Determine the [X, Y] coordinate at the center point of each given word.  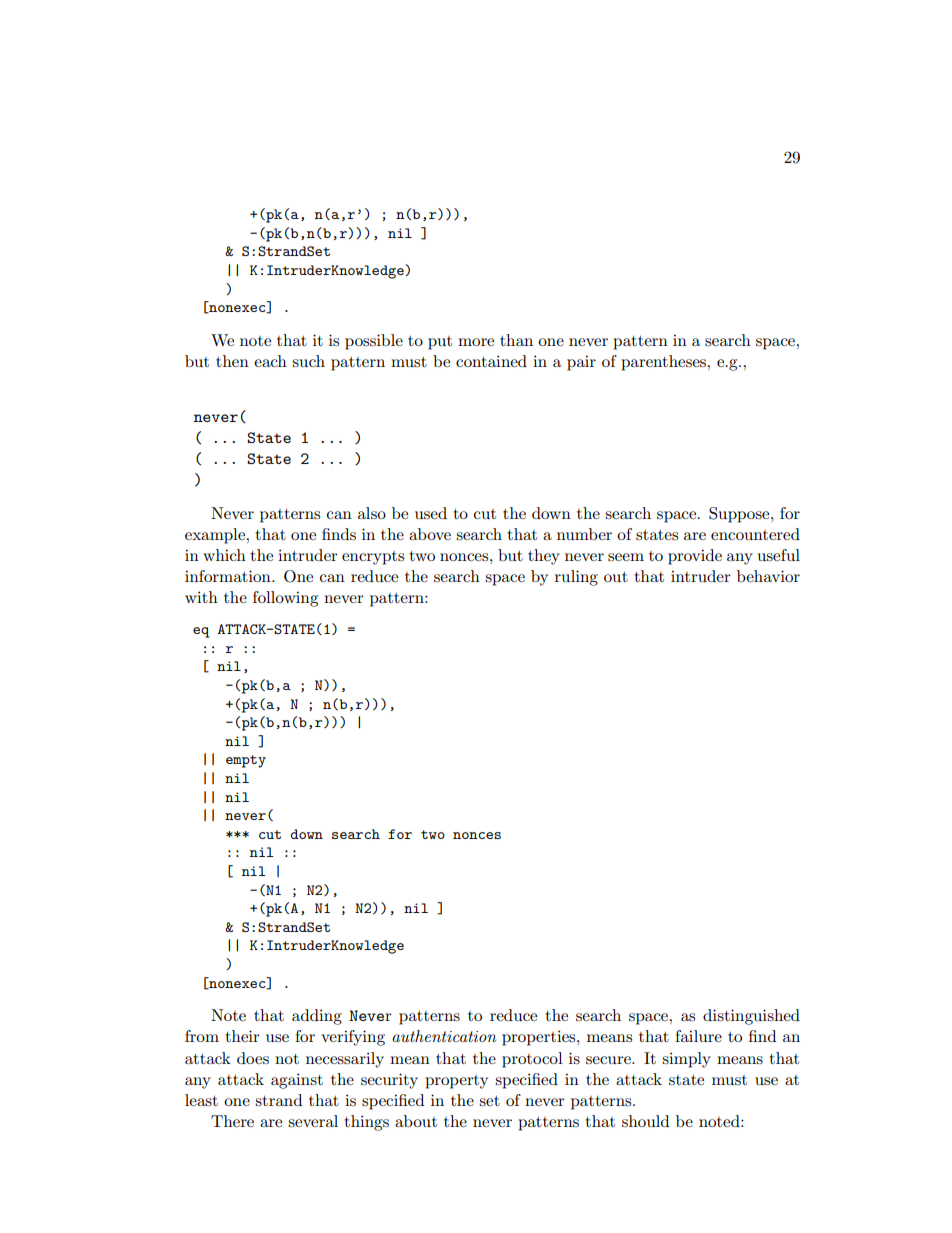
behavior [768, 576]
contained [491, 361]
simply [686, 1060]
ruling [576, 578]
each [270, 361]
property [456, 1082]
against [297, 1081]
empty [246, 761]
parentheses [665, 363]
